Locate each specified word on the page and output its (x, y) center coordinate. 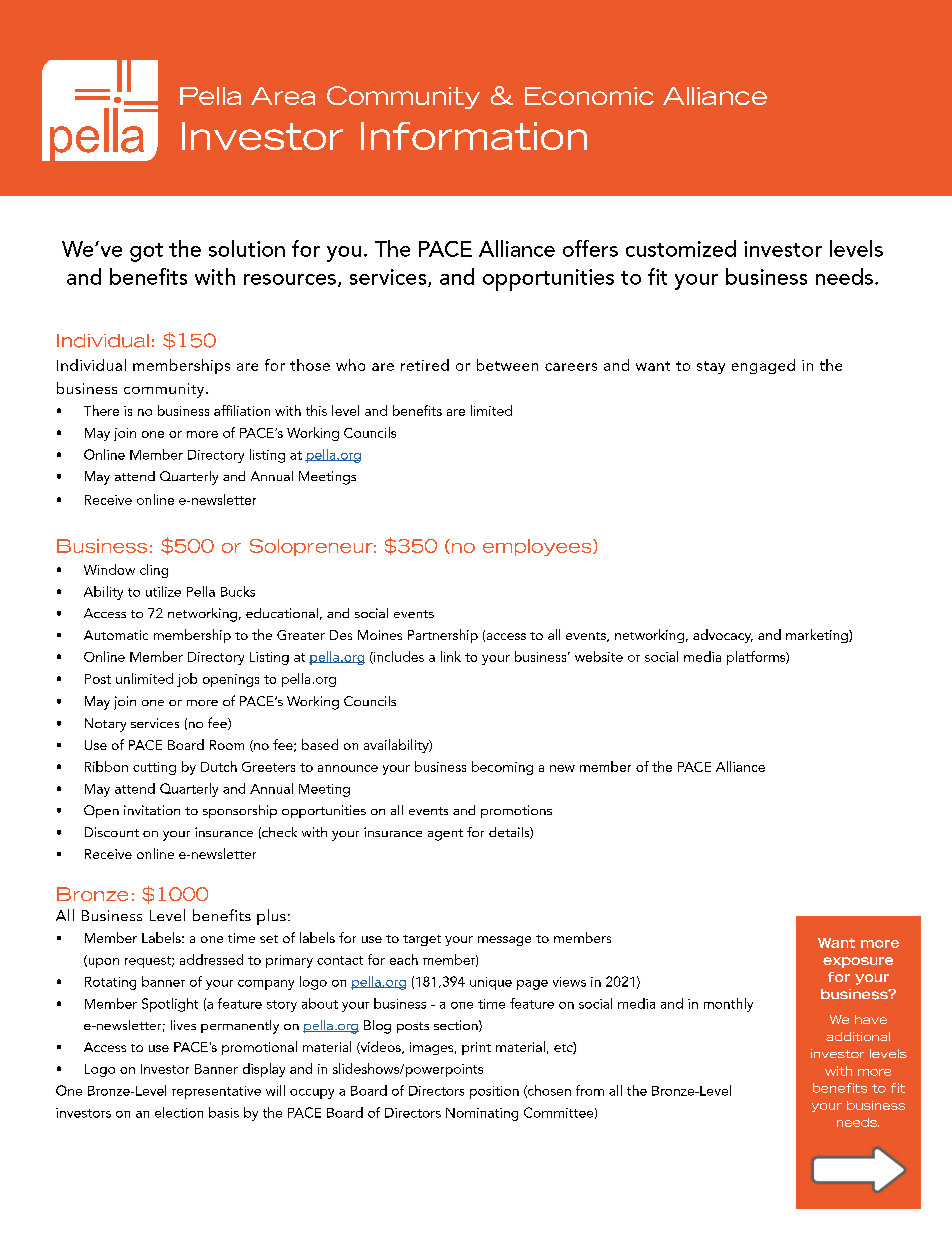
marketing (818, 636)
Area (283, 96)
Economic (589, 96)
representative (216, 1092)
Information (474, 136)
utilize (163, 591)
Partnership (443, 636)
